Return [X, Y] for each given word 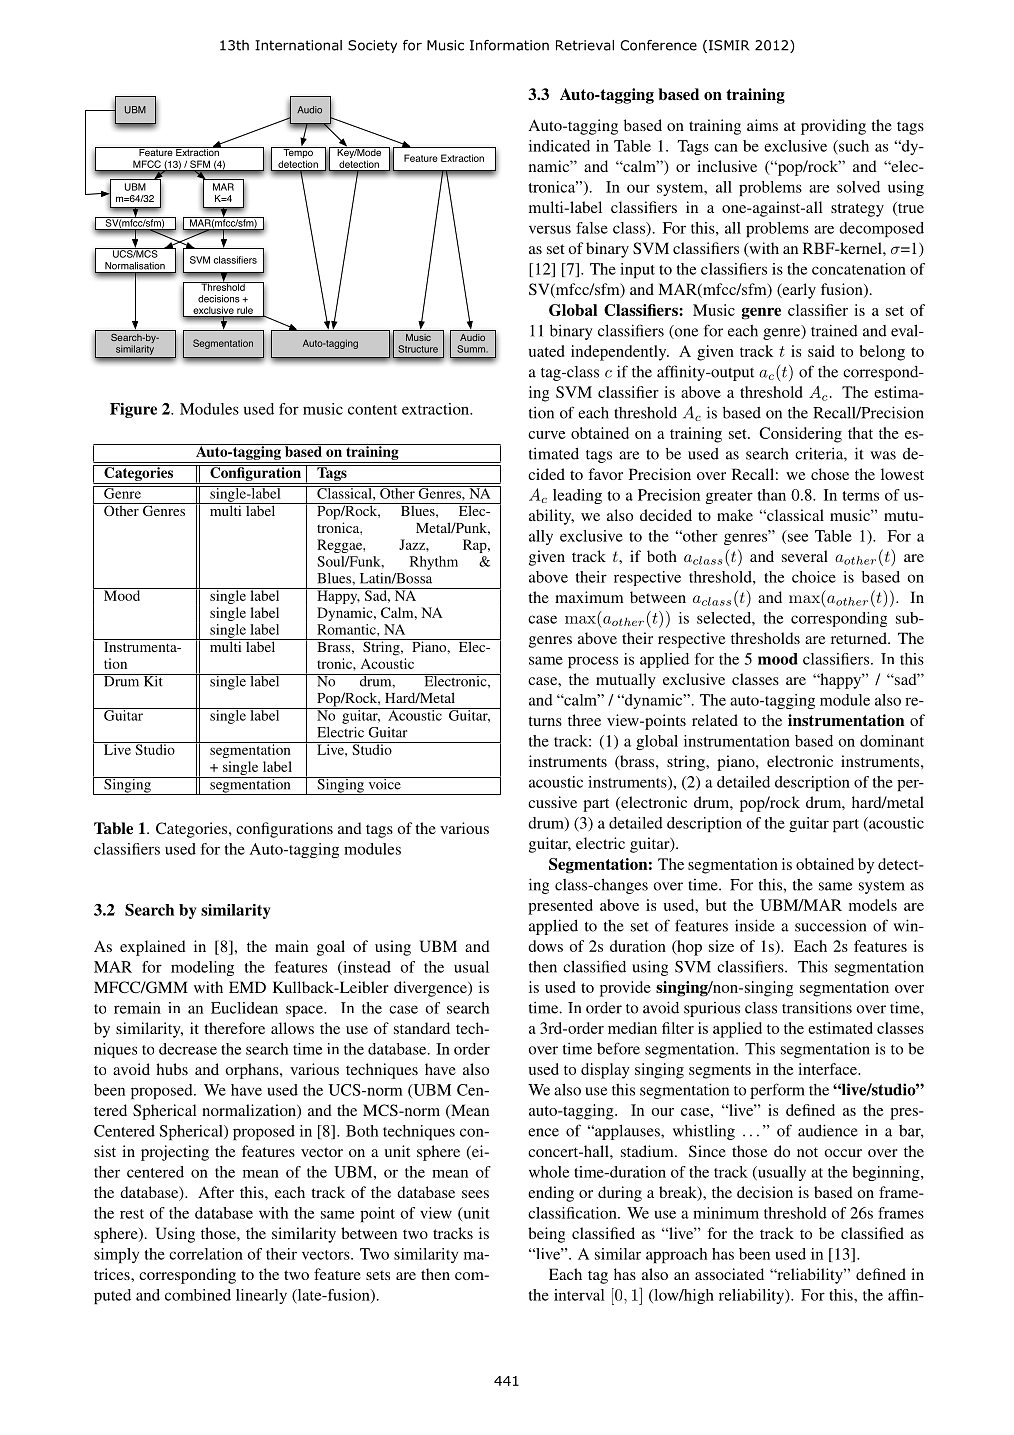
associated [729, 1274]
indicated [559, 146]
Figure [133, 410]
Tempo [298, 154]
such [853, 146]
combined [198, 1295]
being [546, 1235]
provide [625, 989]
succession [830, 925]
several [805, 556]
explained [153, 948]
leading [577, 496]
